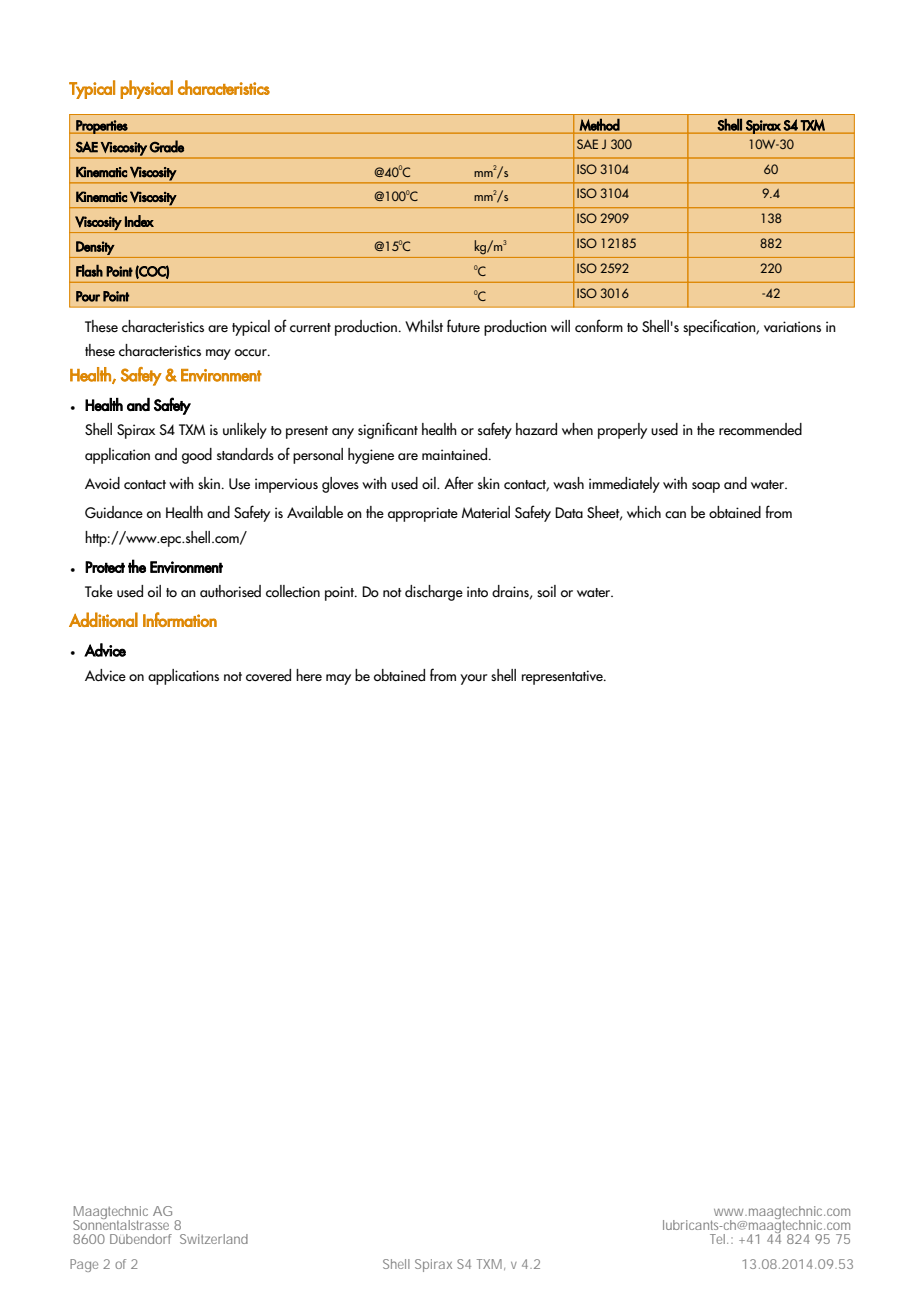 This screenshot has height=1308, width=924. I want to click on soil, so click(546, 591).
